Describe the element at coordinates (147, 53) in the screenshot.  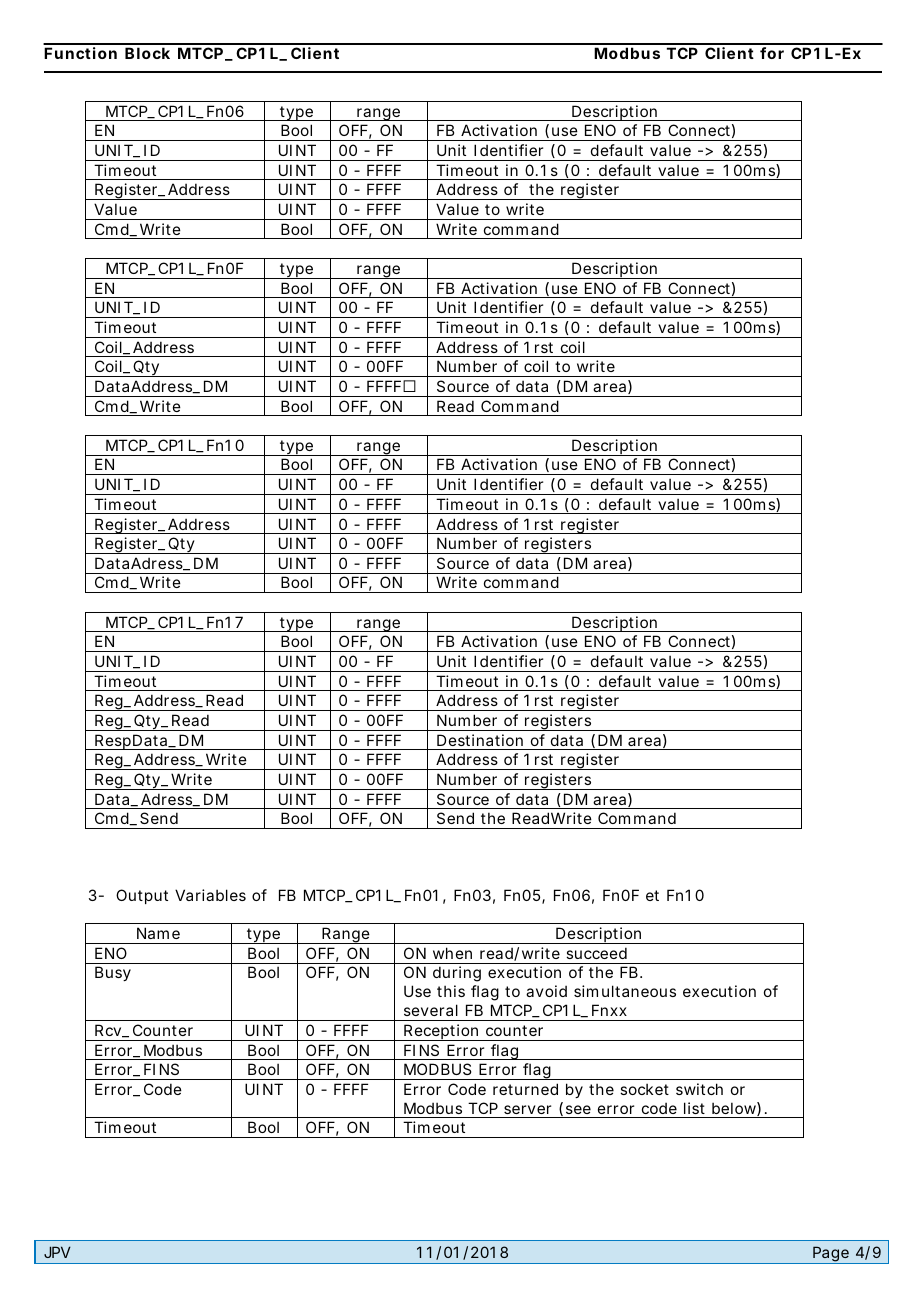
I see `Block` at that location.
